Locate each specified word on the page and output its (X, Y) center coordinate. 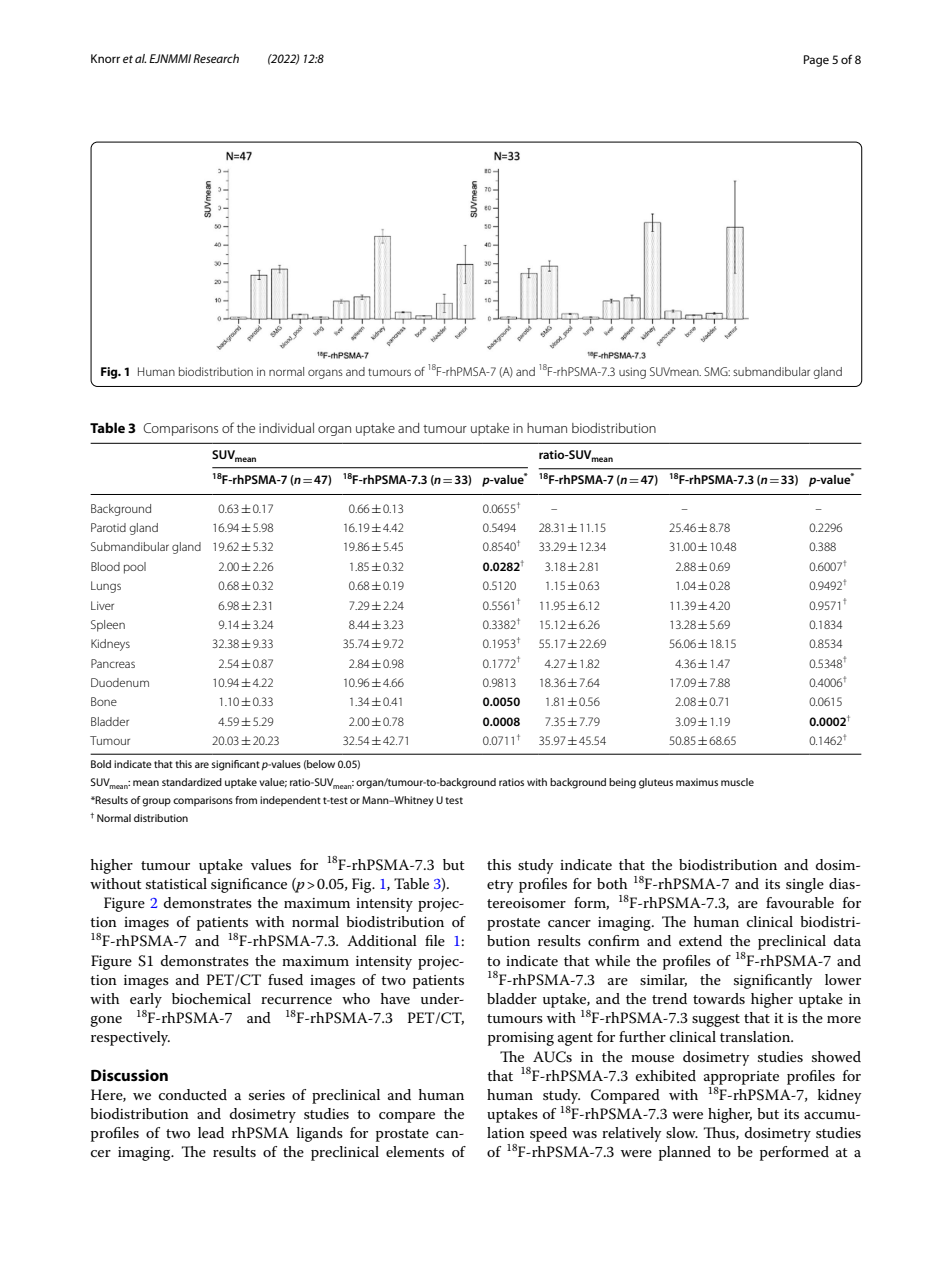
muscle (737, 782)
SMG (717, 371)
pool (135, 568)
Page (816, 61)
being (622, 783)
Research (216, 58)
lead (211, 1132)
